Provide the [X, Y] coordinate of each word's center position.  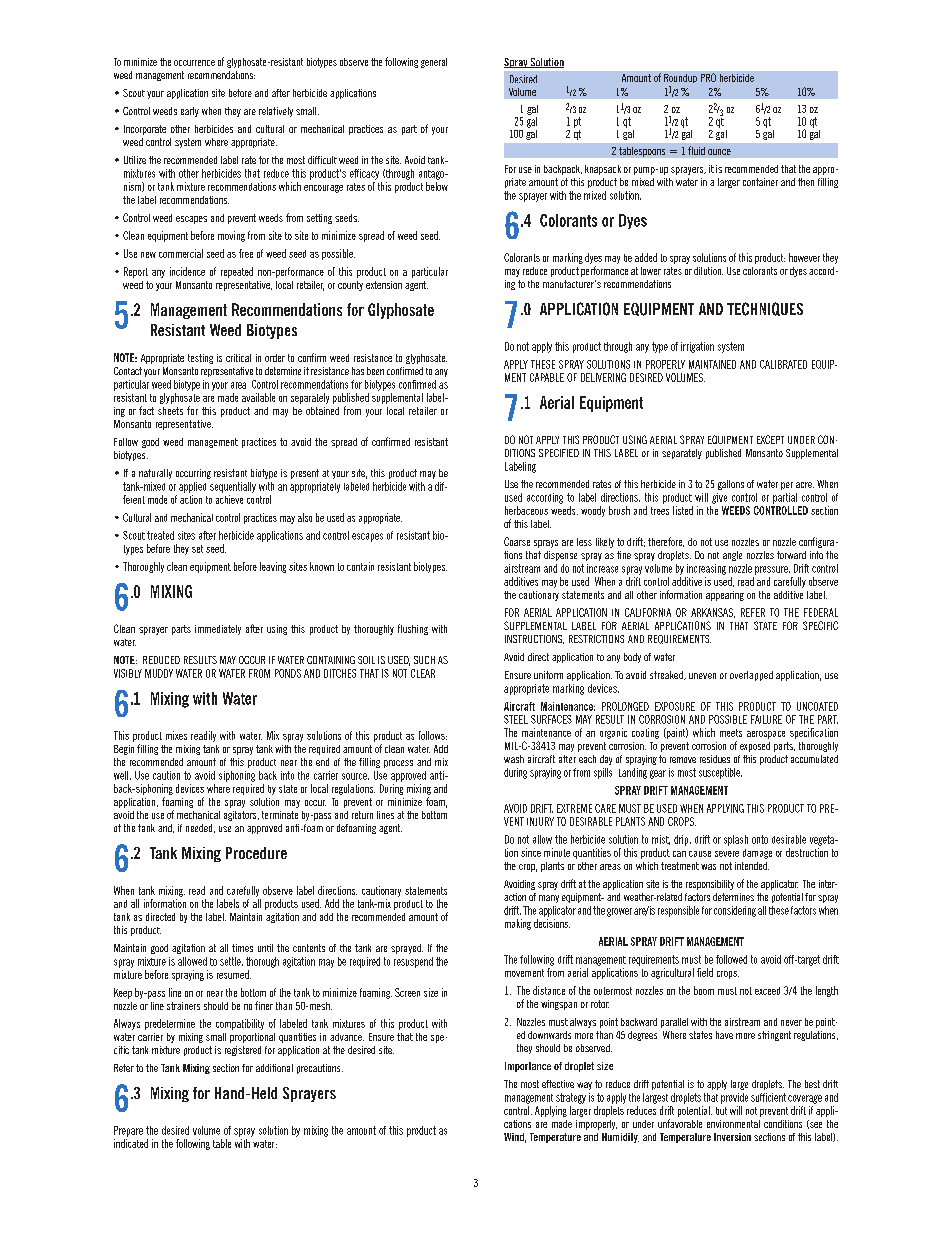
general [434, 63]
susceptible [720, 773]
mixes [176, 735]
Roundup [680, 78]
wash [514, 759]
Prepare [128, 1131]
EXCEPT [770, 439]
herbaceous [526, 510]
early [190, 112]
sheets [170, 411]
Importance [528, 1067]
